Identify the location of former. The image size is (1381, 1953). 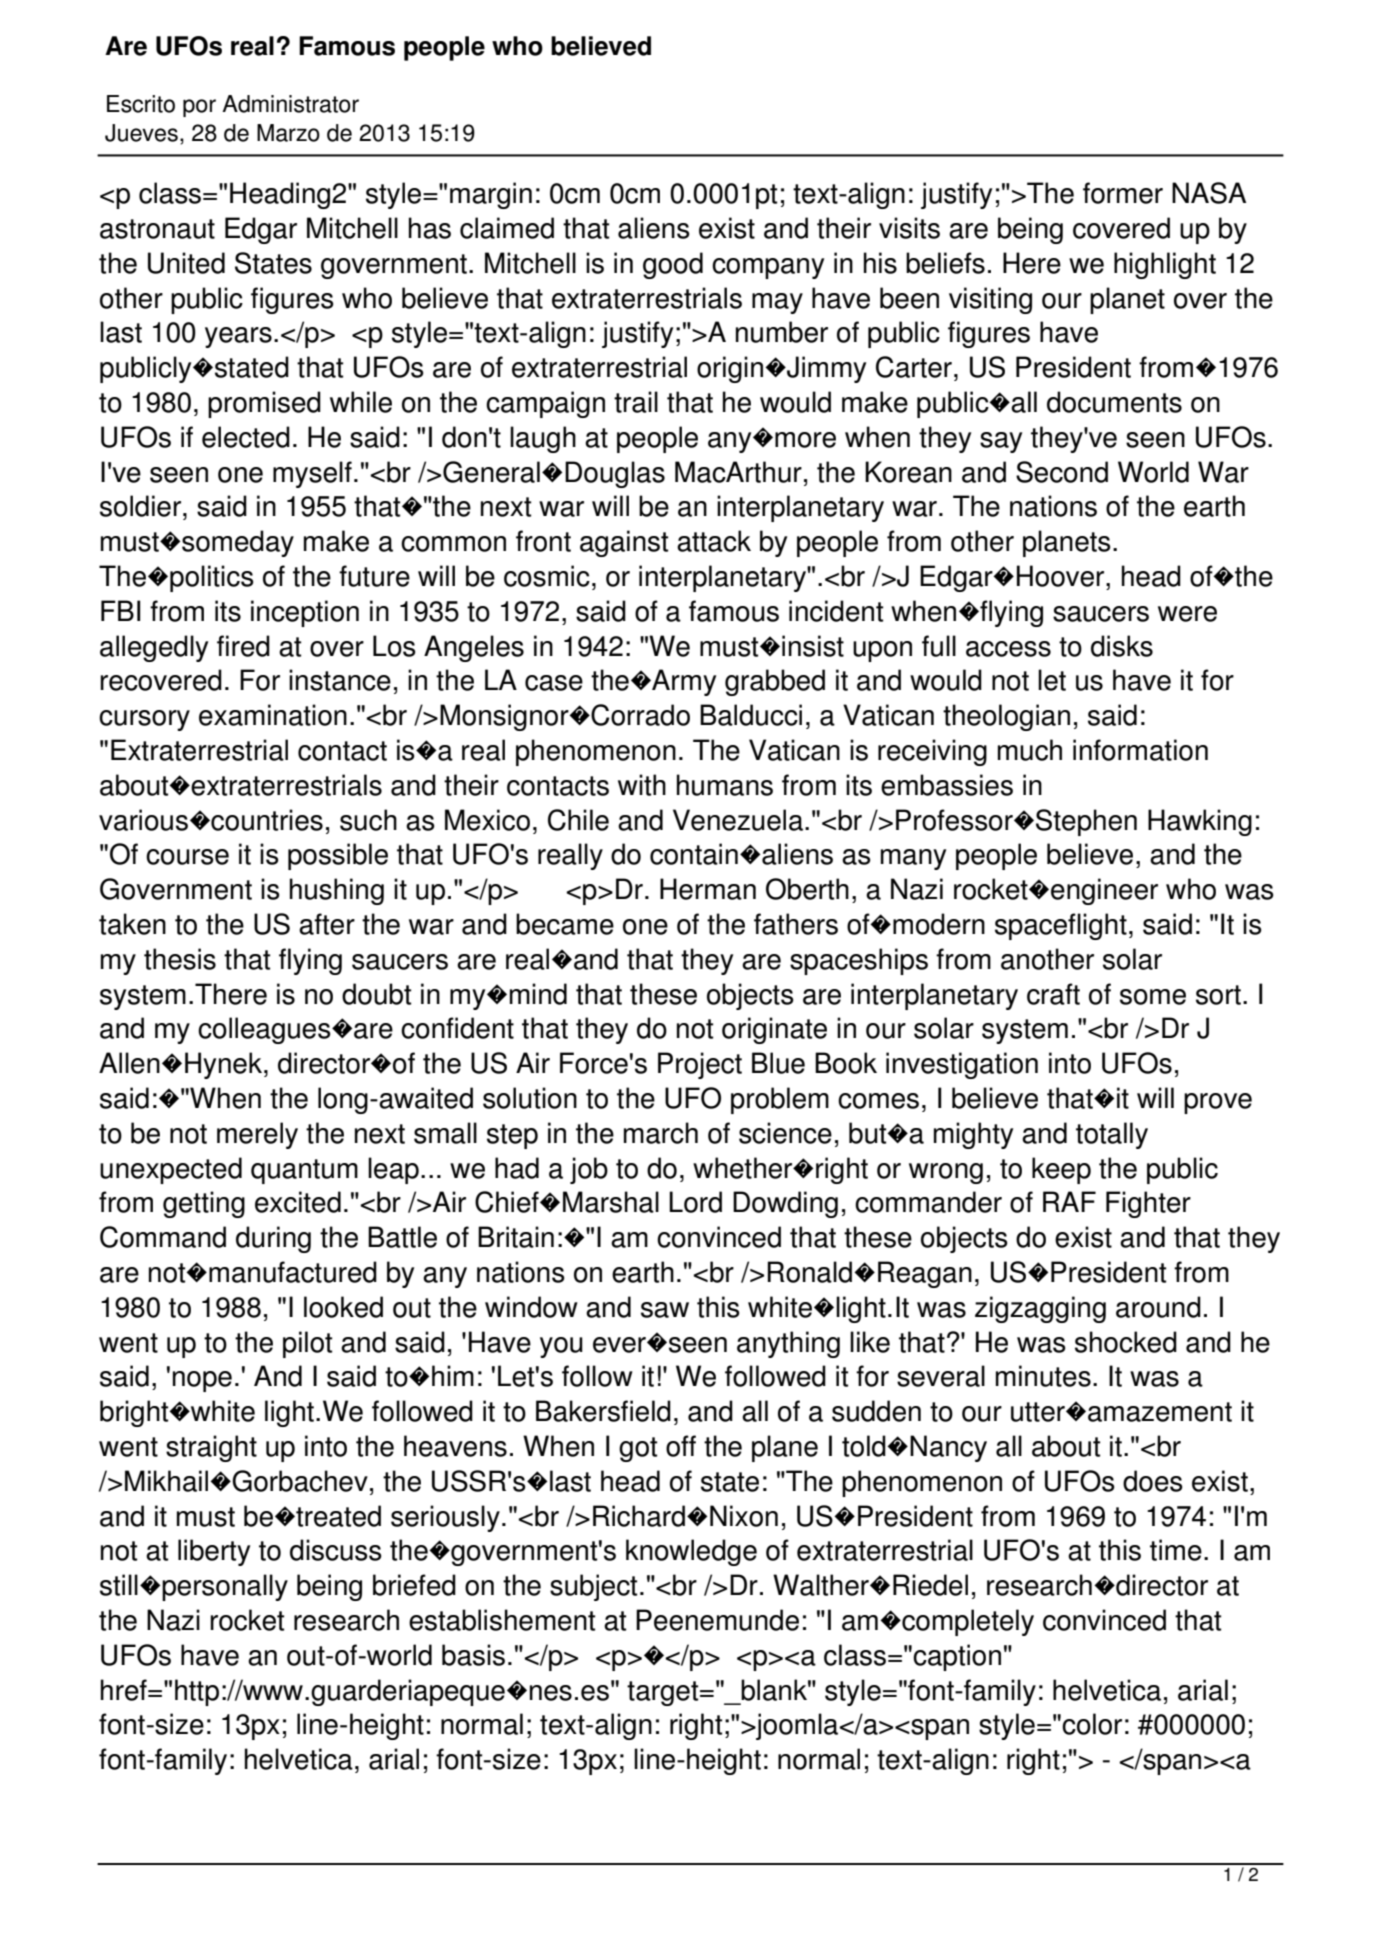
(1123, 193).
